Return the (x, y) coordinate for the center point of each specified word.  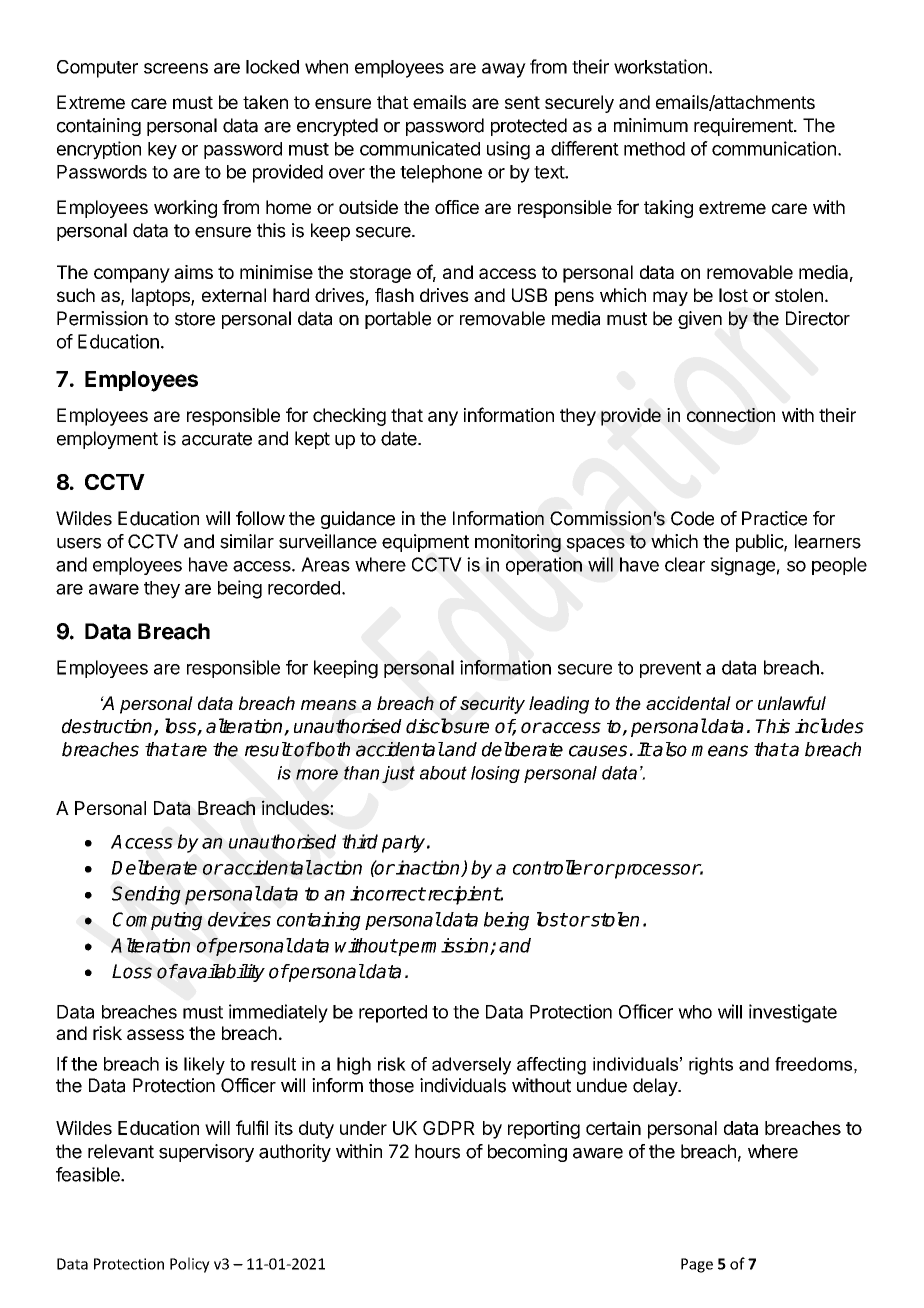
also (669, 749)
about (443, 773)
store (195, 319)
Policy (190, 1265)
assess (155, 1034)
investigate (793, 1013)
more (317, 774)
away (504, 70)
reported (393, 1014)
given (700, 320)
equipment (425, 543)
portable (398, 320)
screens (176, 68)
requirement (744, 127)
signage (743, 566)
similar (247, 541)
